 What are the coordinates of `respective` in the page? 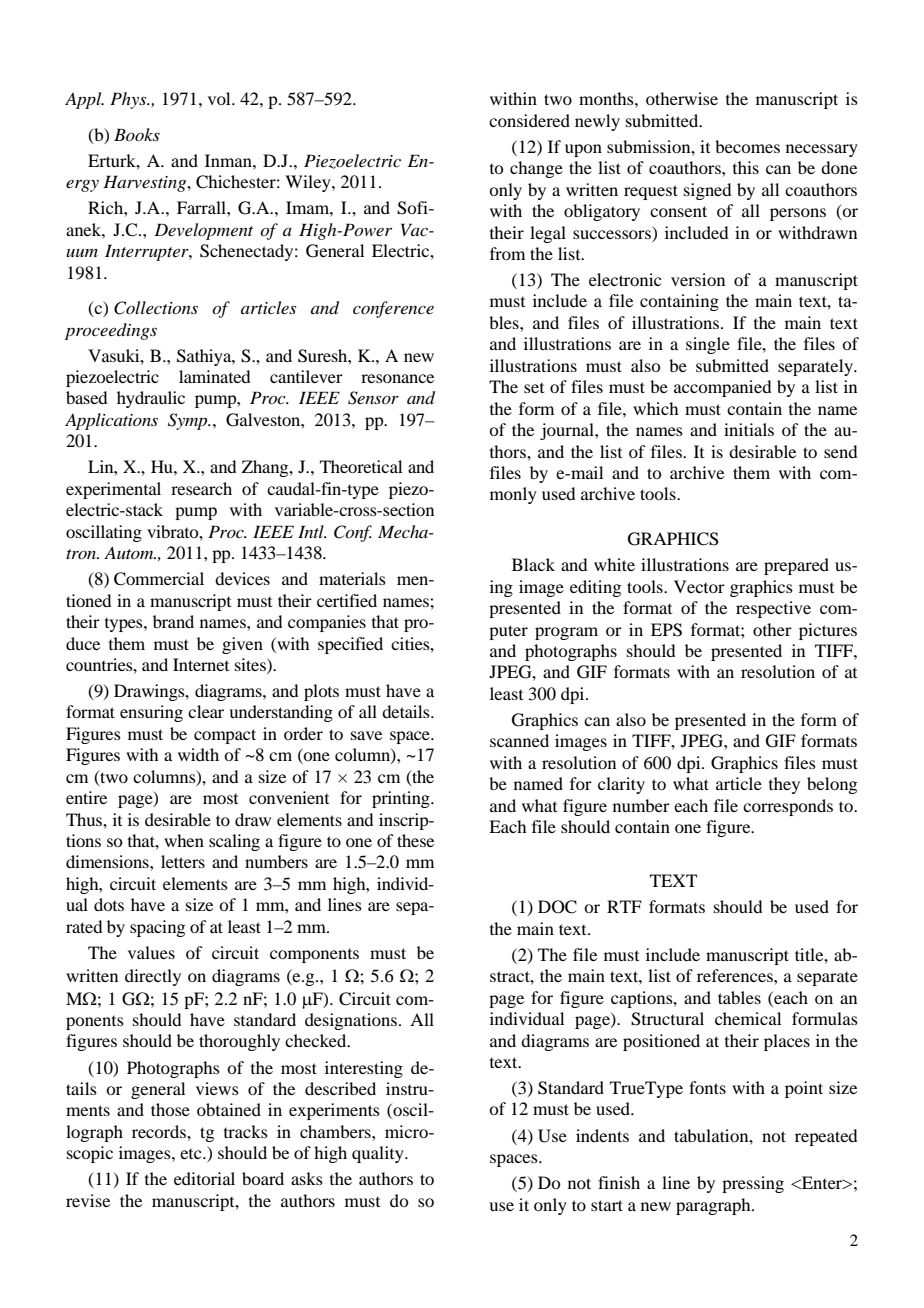 It's located at (773, 609).
